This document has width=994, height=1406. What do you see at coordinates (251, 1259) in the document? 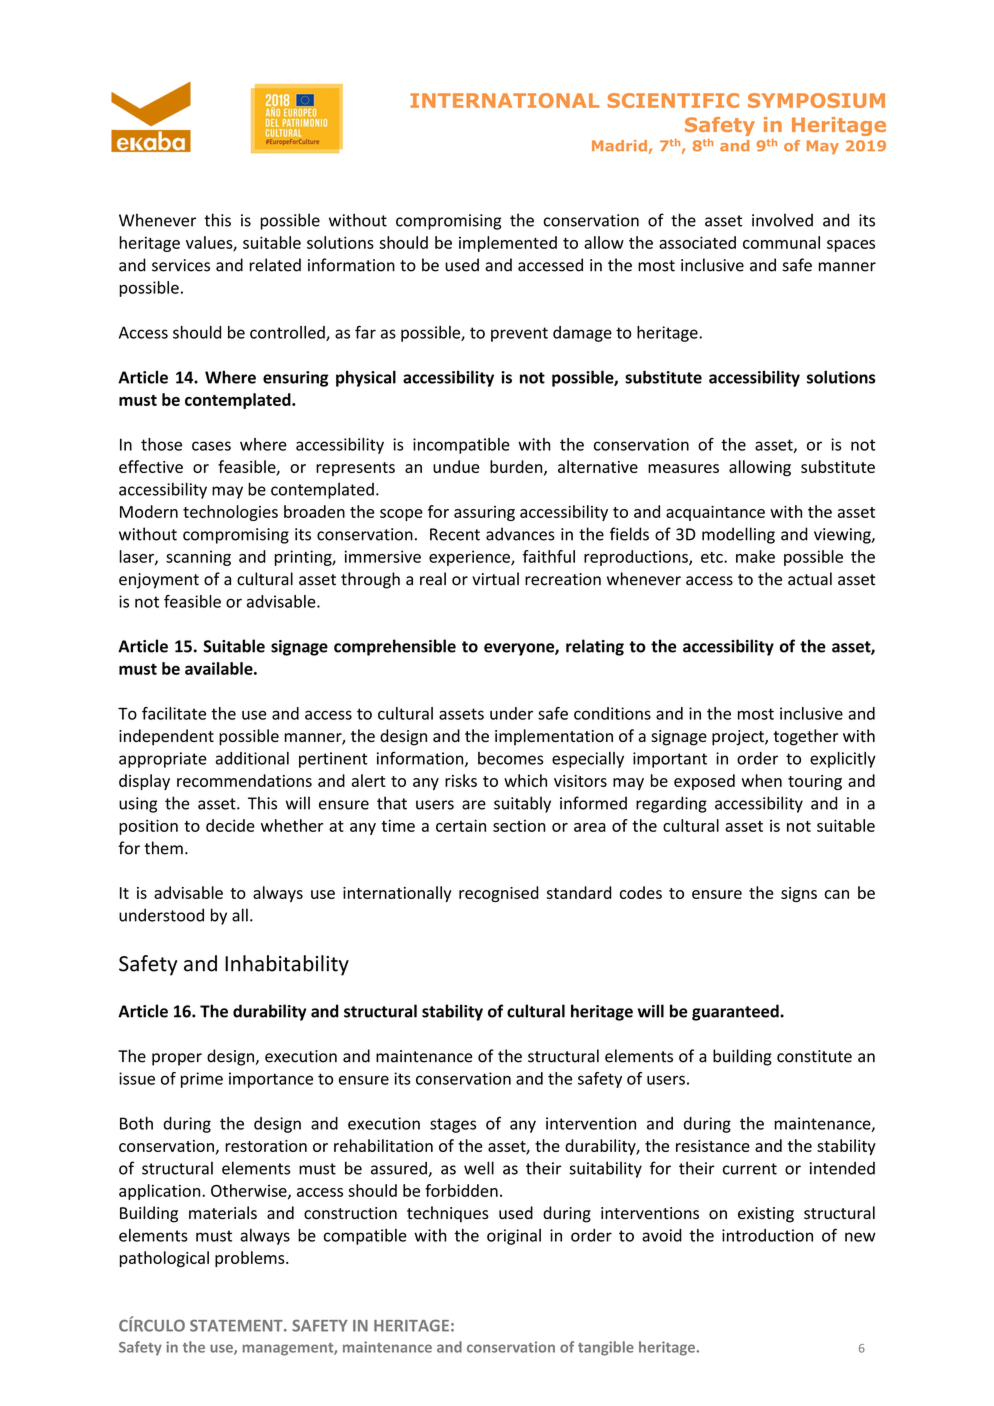
I see `problems` at bounding box center [251, 1259].
